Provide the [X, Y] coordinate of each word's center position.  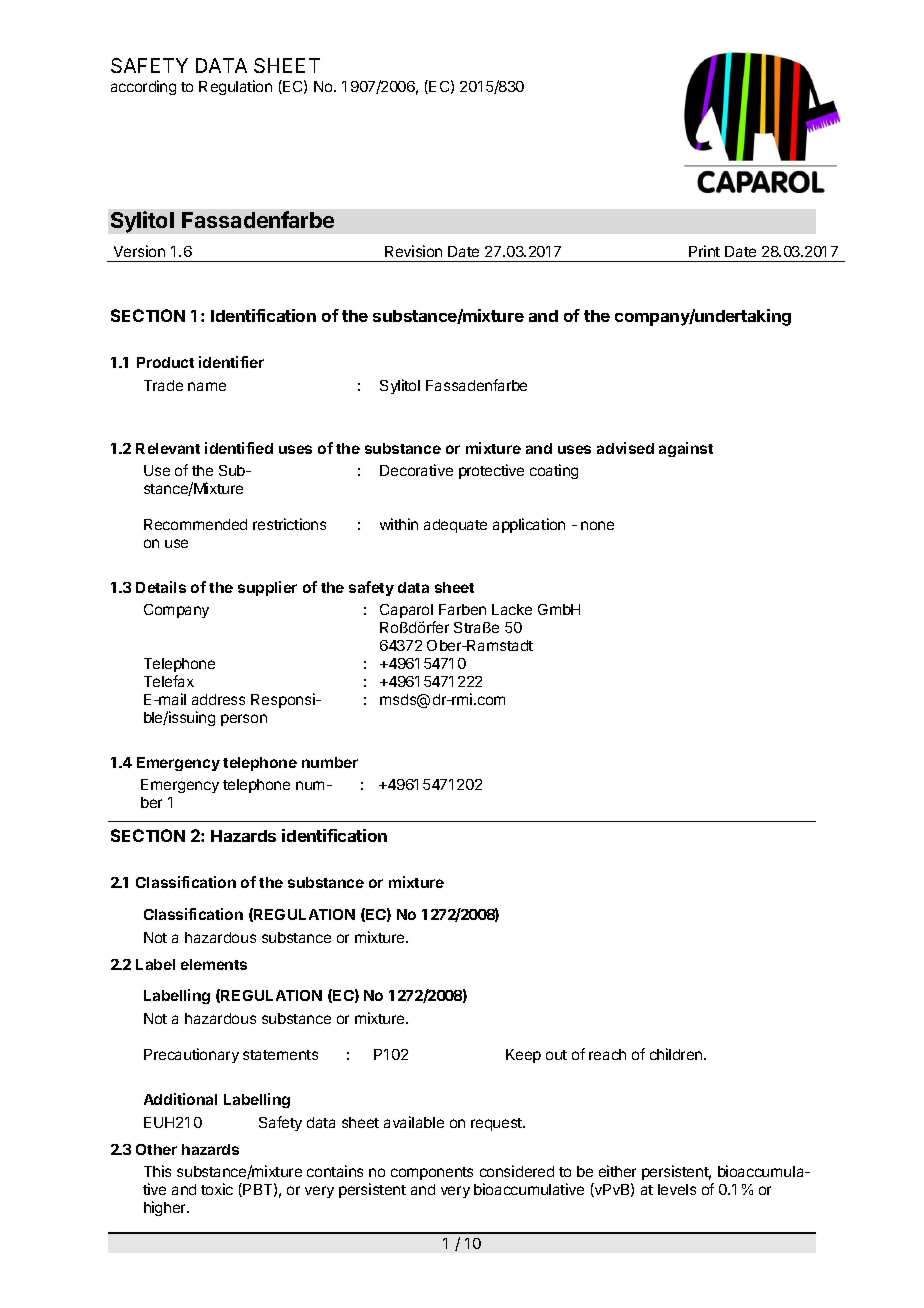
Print [704, 251]
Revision [413, 251]
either [617, 1171]
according [143, 87]
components [432, 1173]
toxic [217, 1189]
